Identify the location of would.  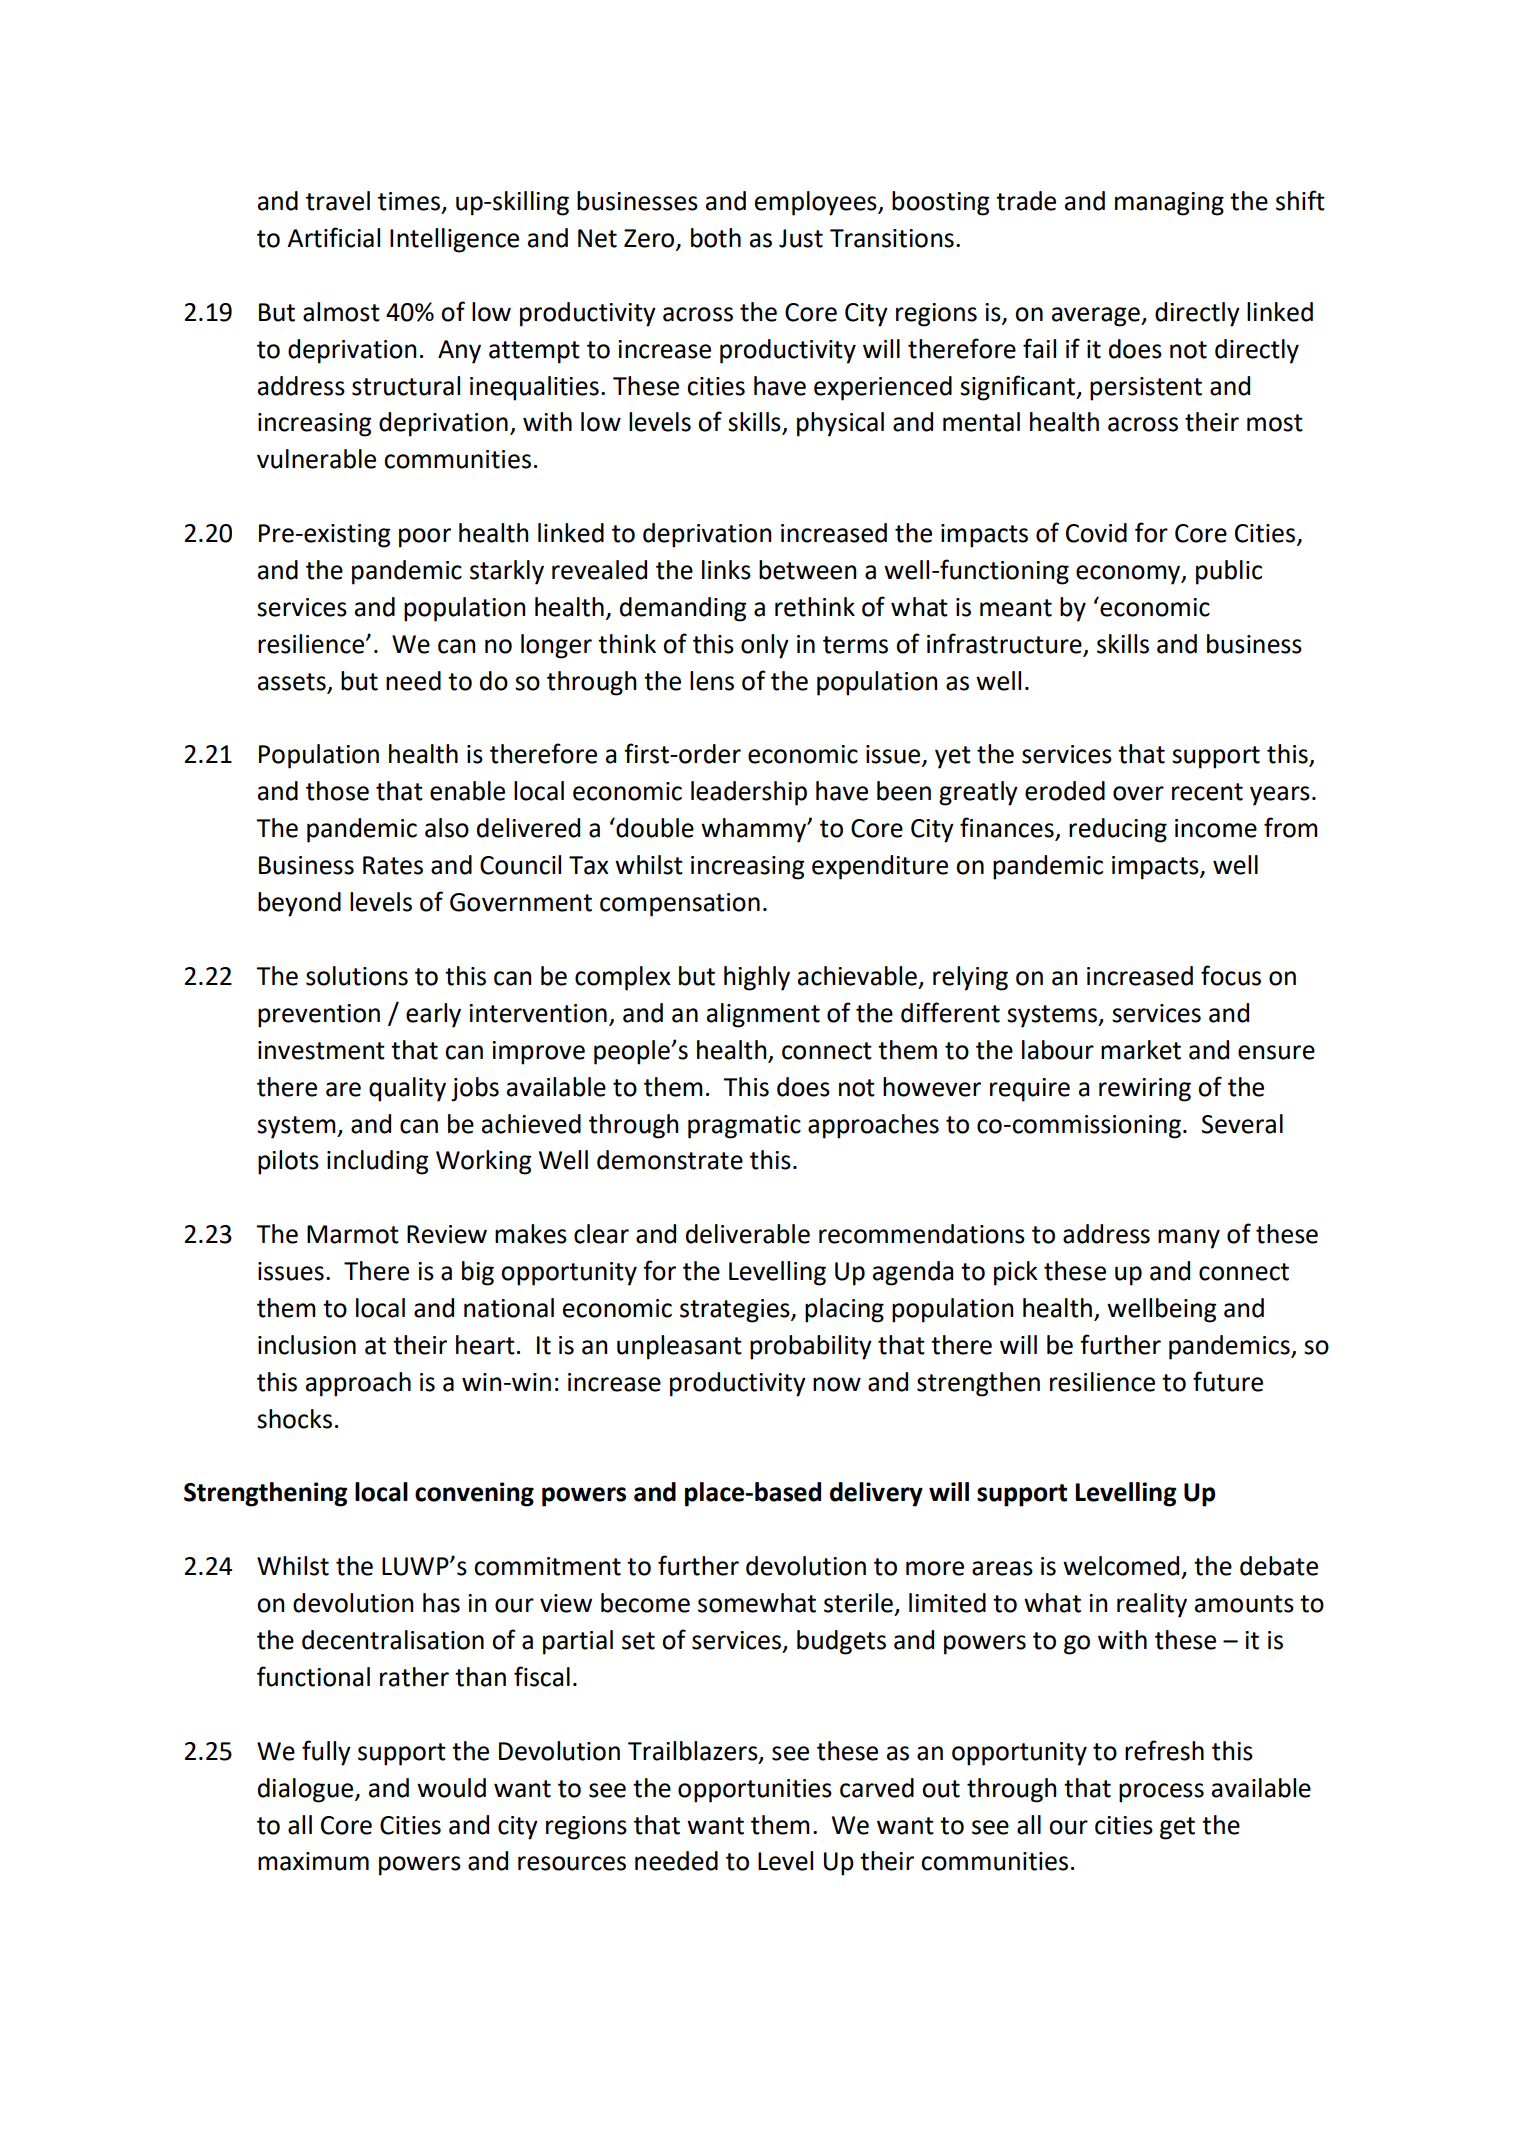
(451, 1788).
